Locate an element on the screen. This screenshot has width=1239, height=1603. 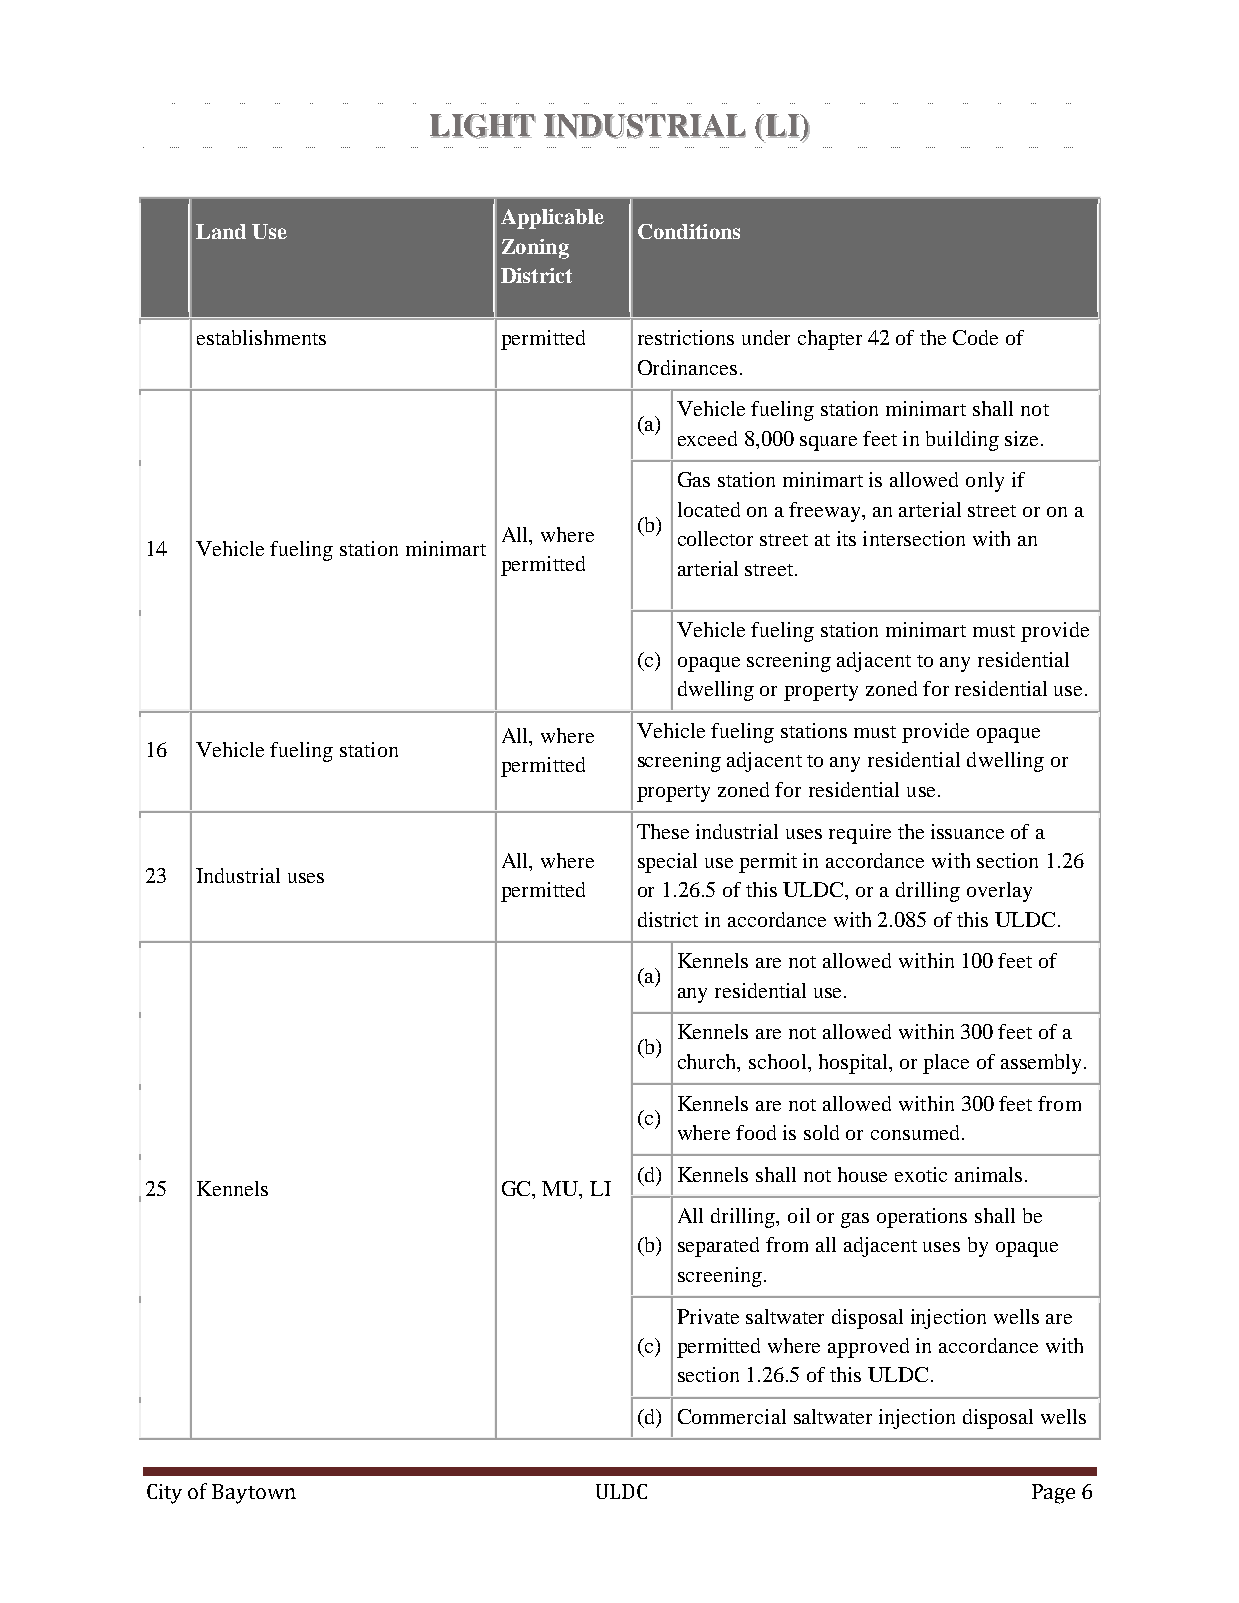
special is located at coordinates (667, 863).
